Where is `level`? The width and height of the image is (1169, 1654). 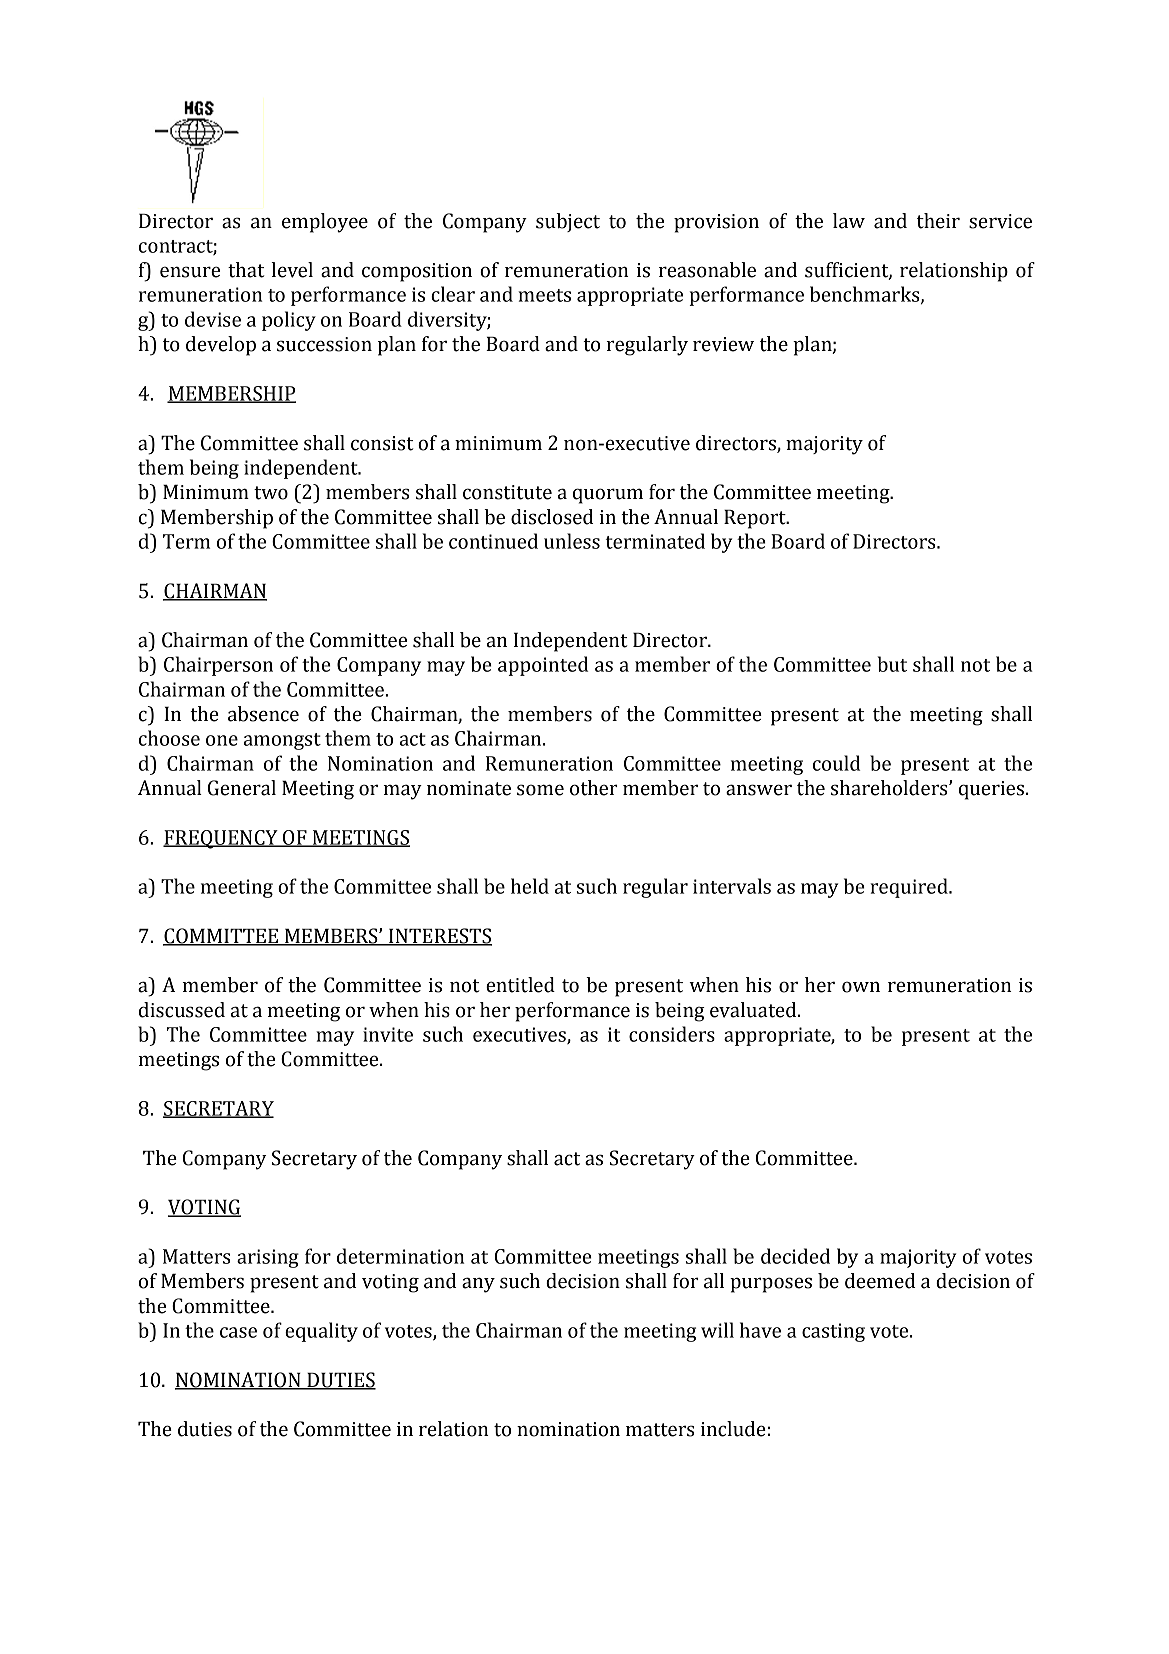
level is located at coordinates (292, 270).
